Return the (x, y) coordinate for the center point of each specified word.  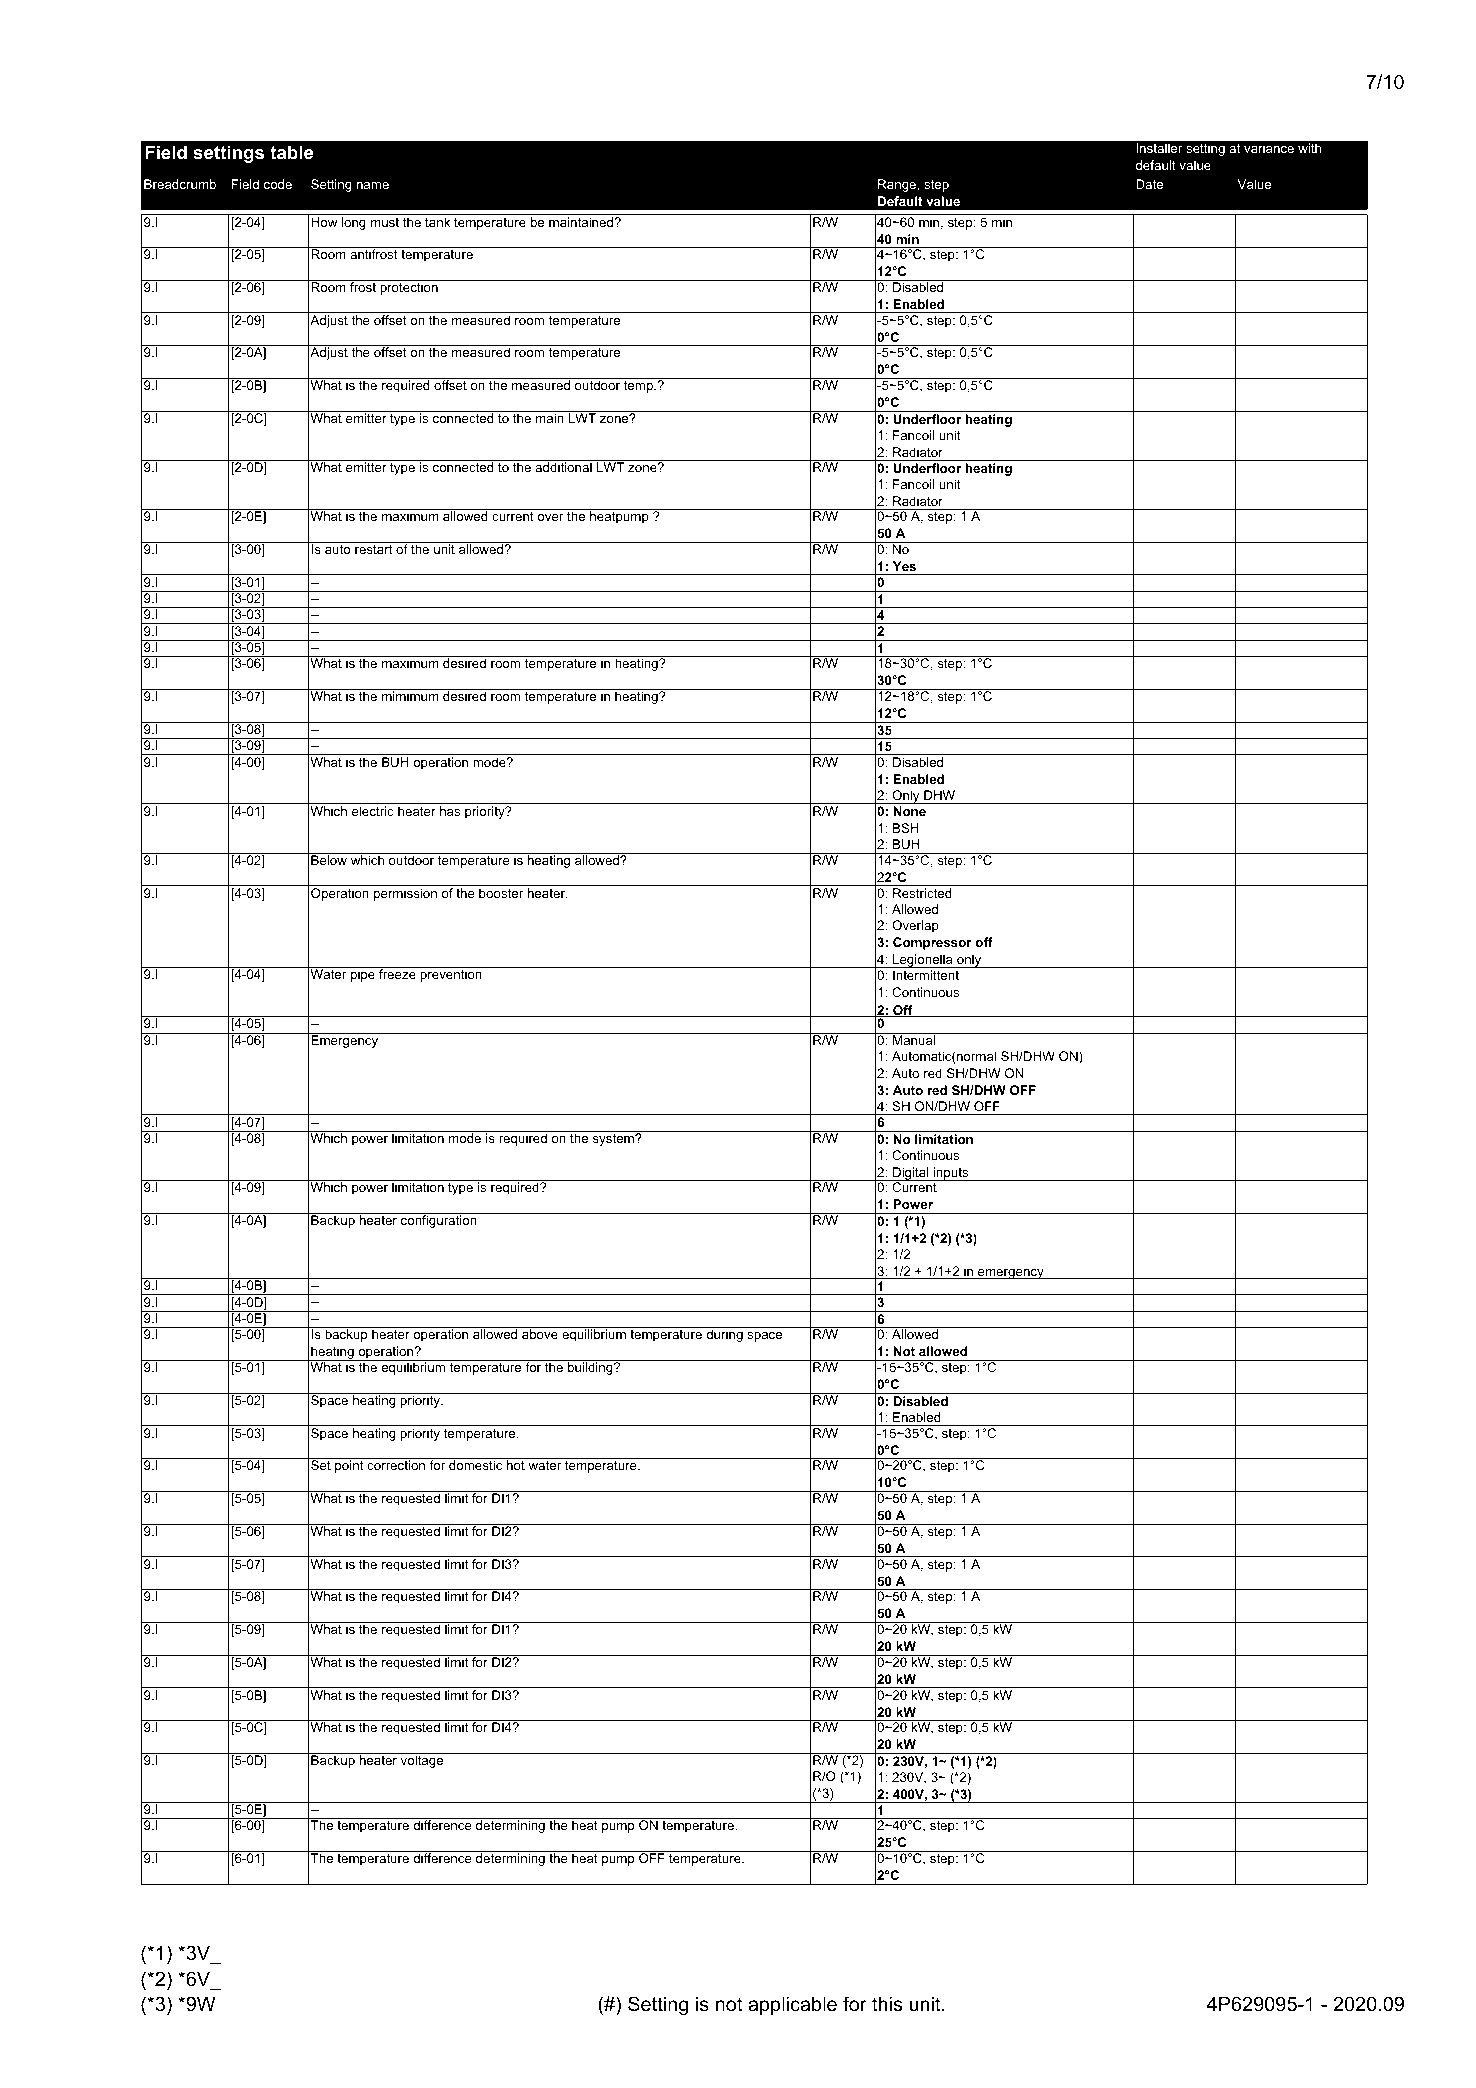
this (887, 2004)
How (324, 222)
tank (437, 222)
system (614, 1140)
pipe (363, 975)
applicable (792, 2005)
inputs (951, 1174)
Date (1149, 184)
